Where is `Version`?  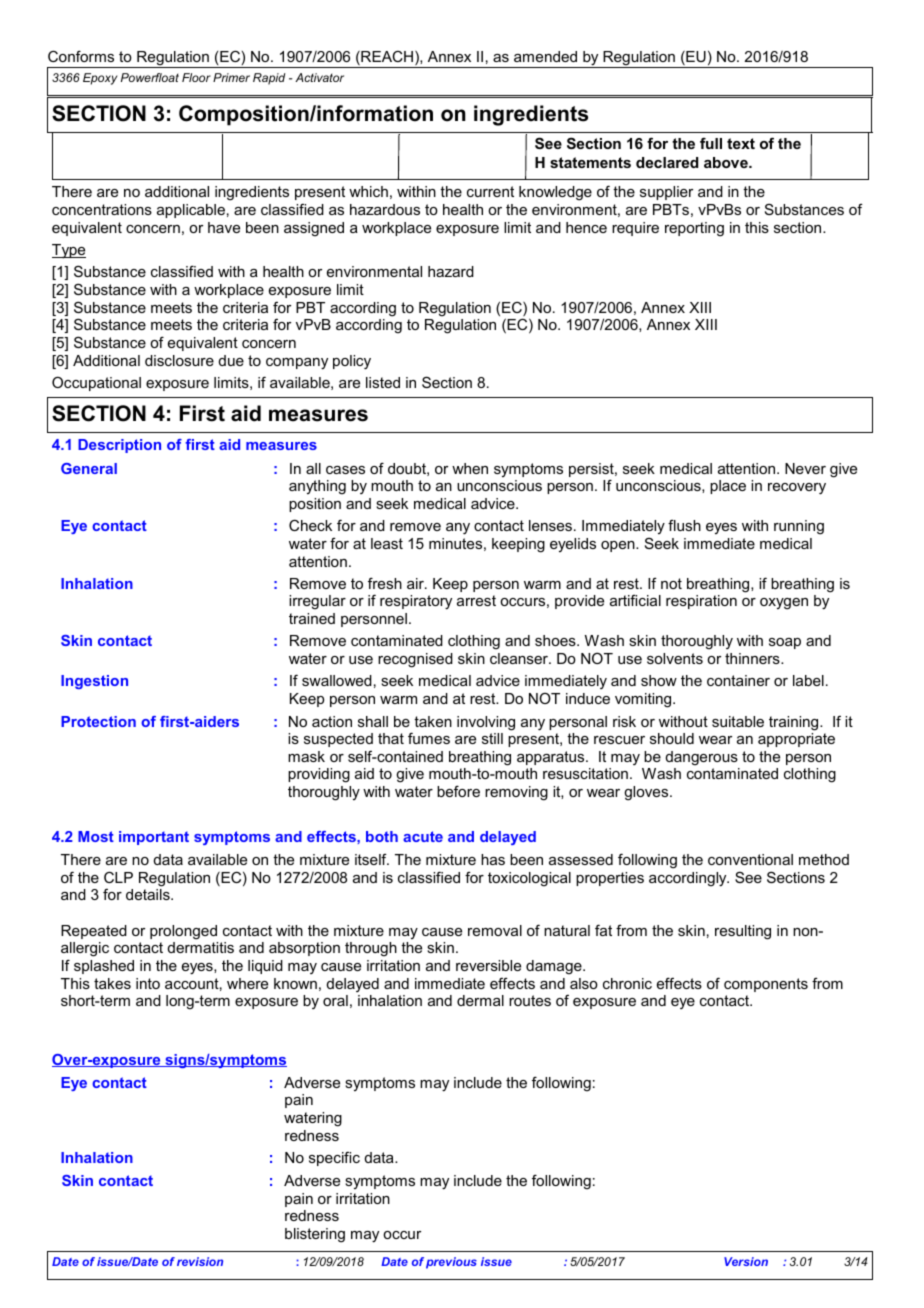 Version is located at coordinates (746, 1261).
